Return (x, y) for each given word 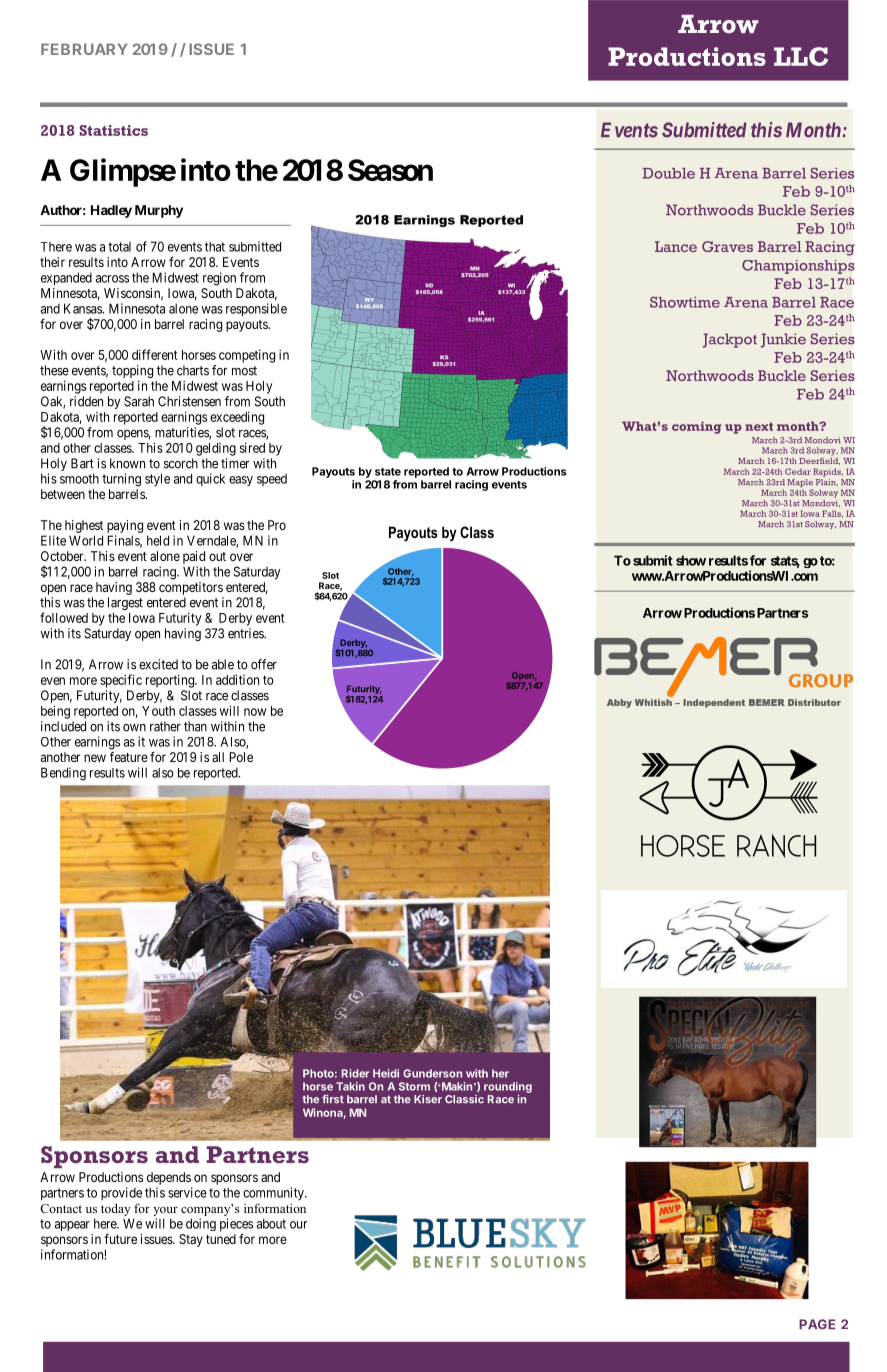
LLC (801, 56)
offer (264, 664)
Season (390, 170)
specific (121, 681)
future (120, 1239)
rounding (508, 1087)
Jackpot (730, 340)
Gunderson (432, 1073)
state (388, 472)
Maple (800, 484)
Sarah (139, 401)
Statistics (114, 130)
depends (169, 1178)
